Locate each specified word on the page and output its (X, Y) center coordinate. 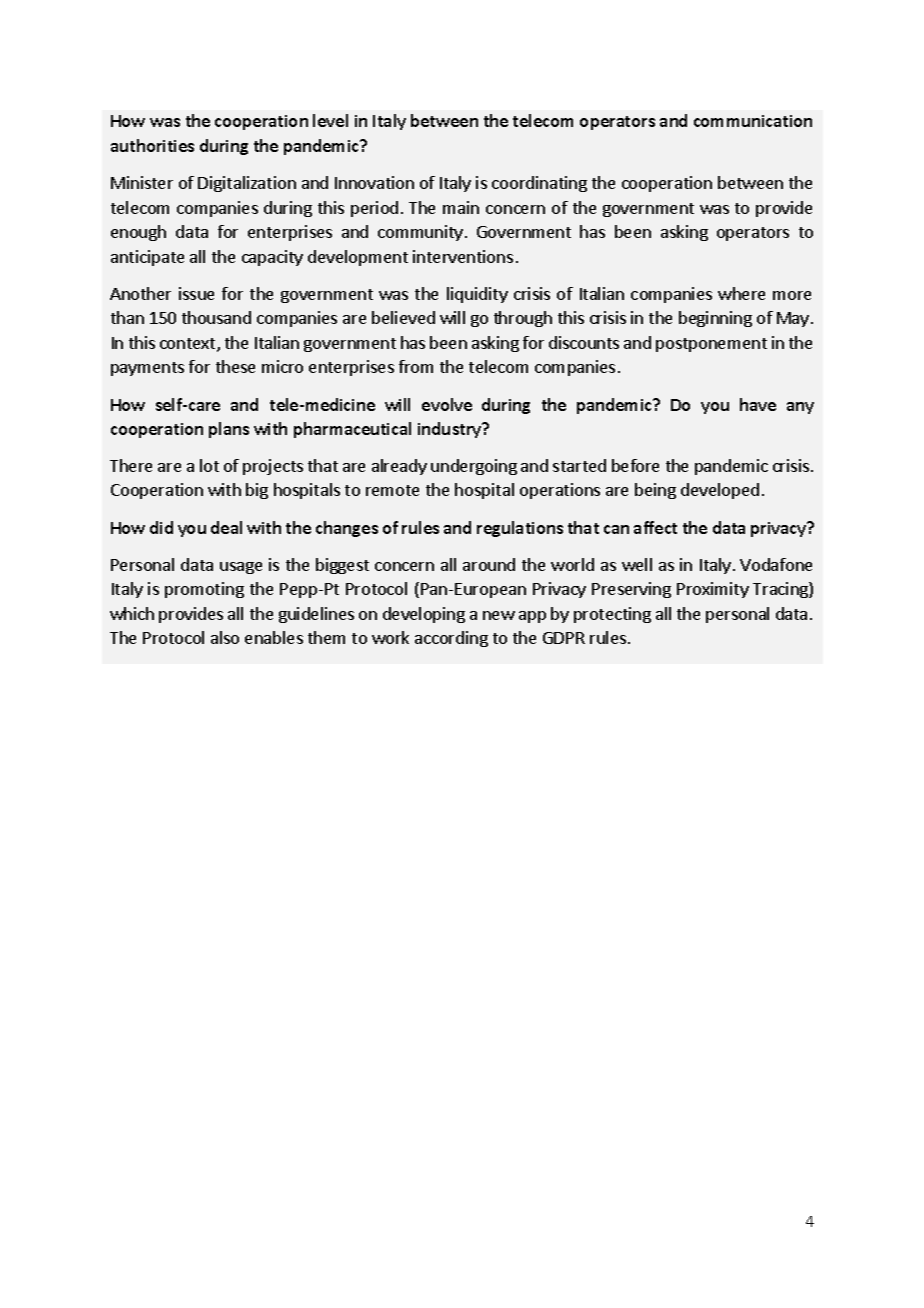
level (330, 120)
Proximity (713, 590)
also (225, 637)
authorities (152, 145)
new (499, 615)
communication (753, 121)
